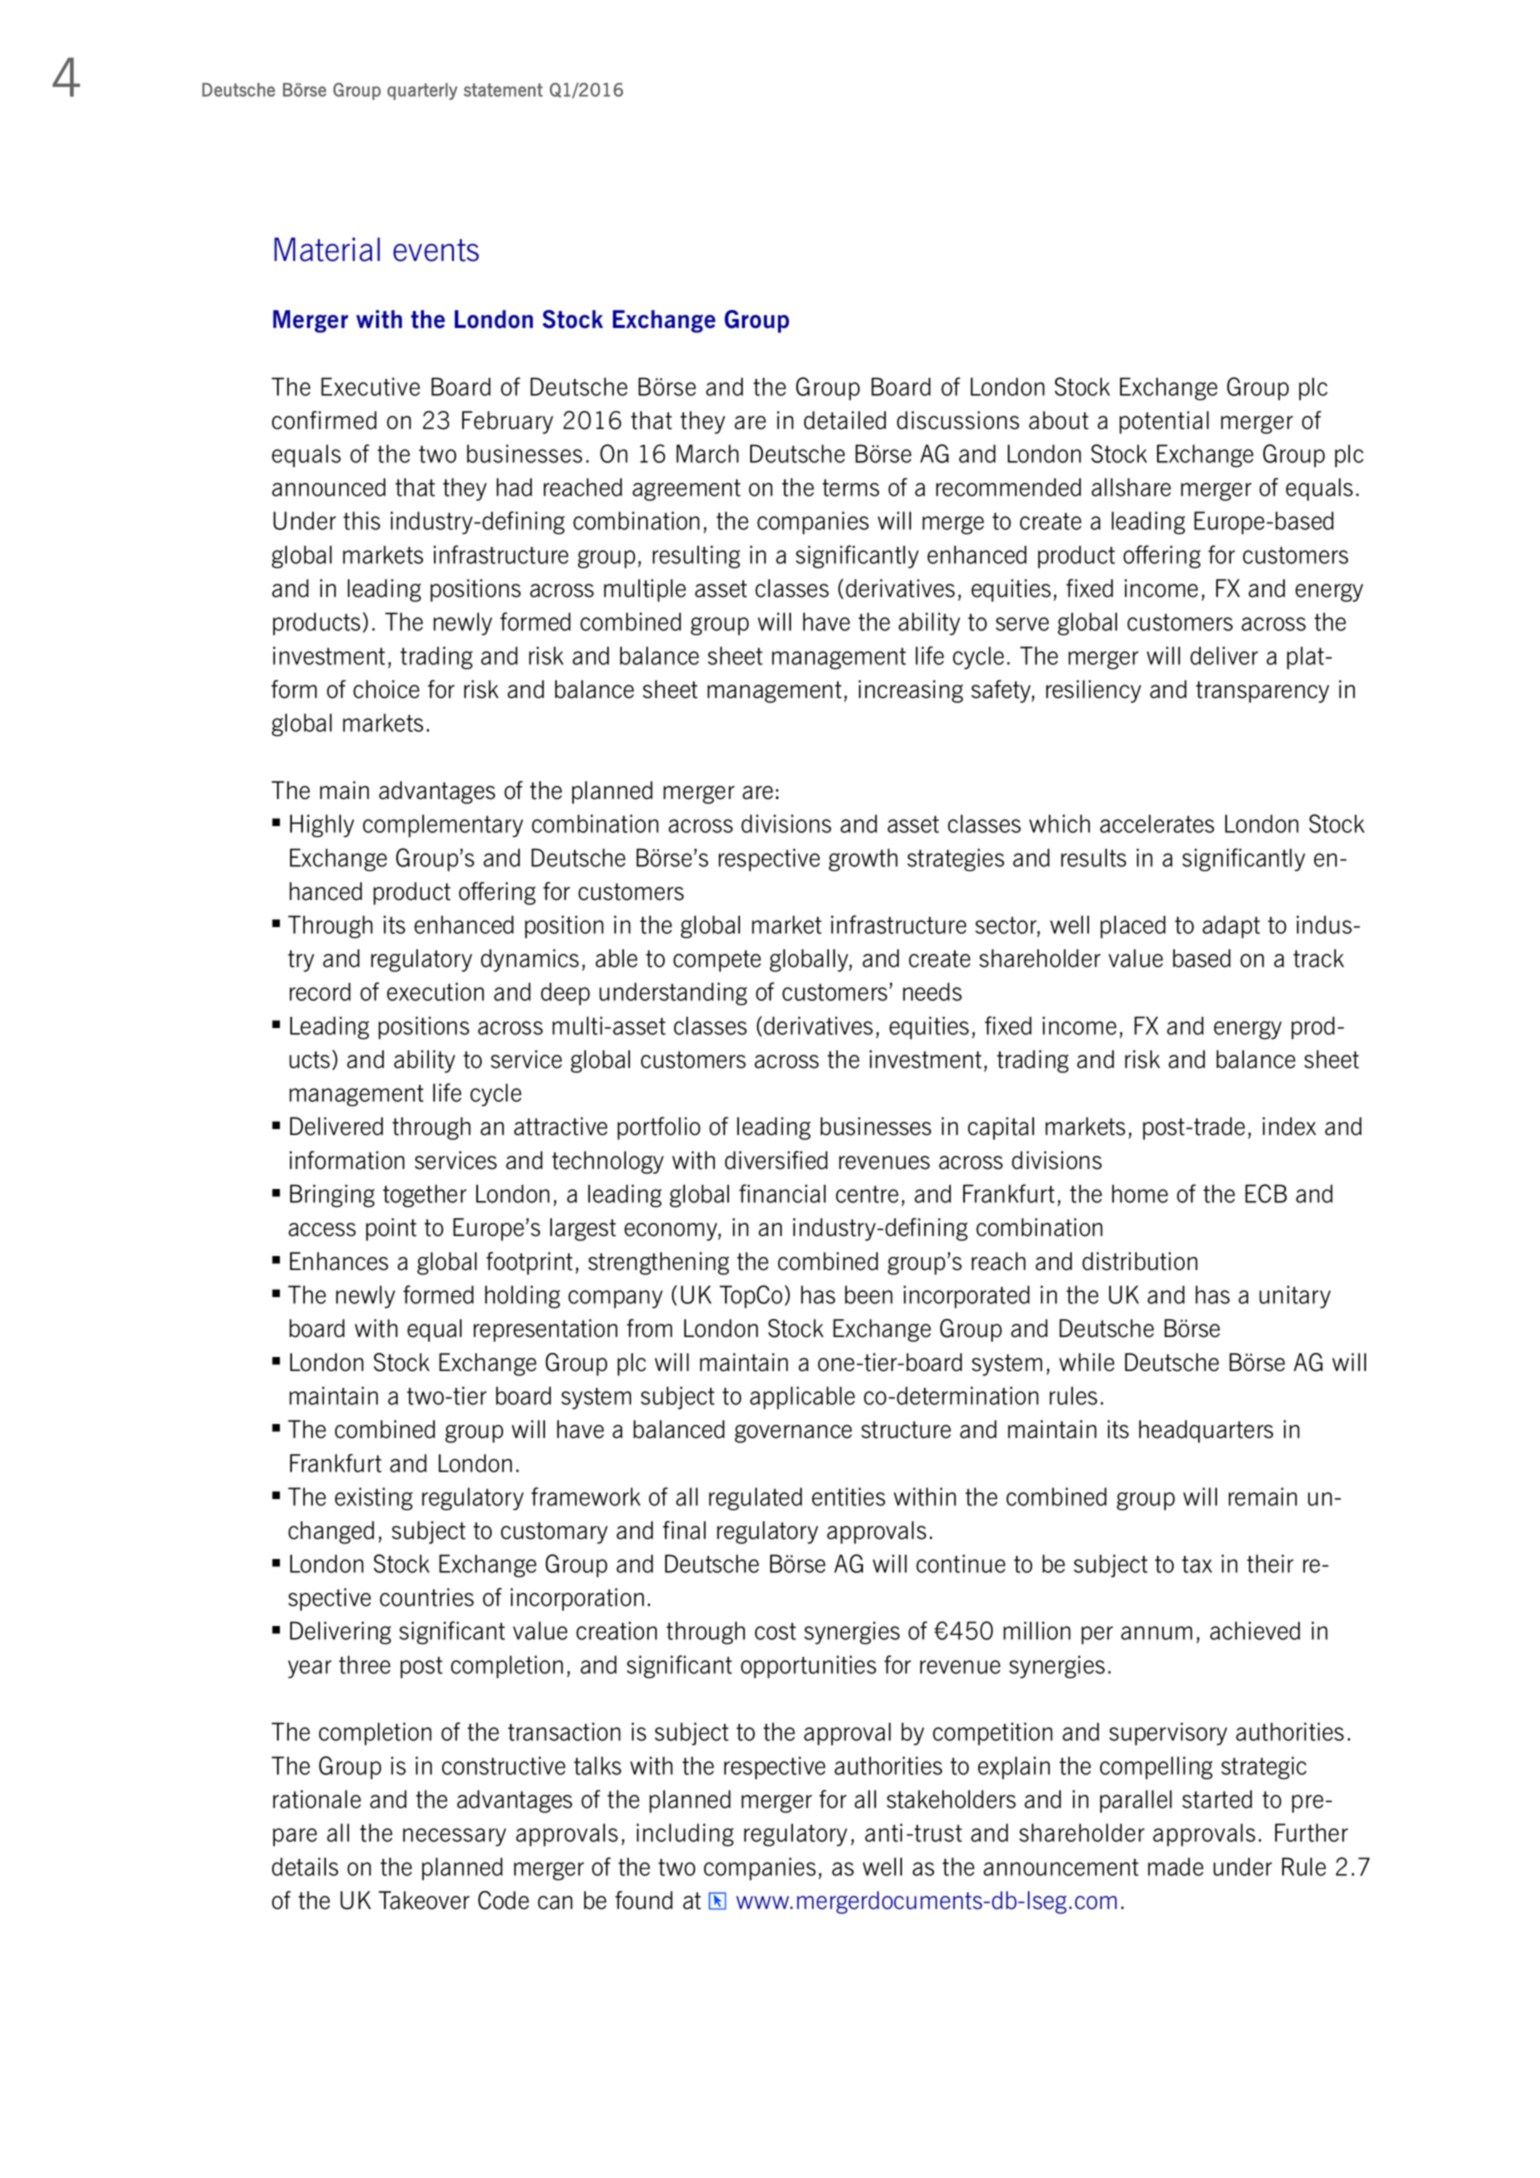 The height and width of the screenshot is (2178, 1540). I want to click on including, so click(685, 1835).
